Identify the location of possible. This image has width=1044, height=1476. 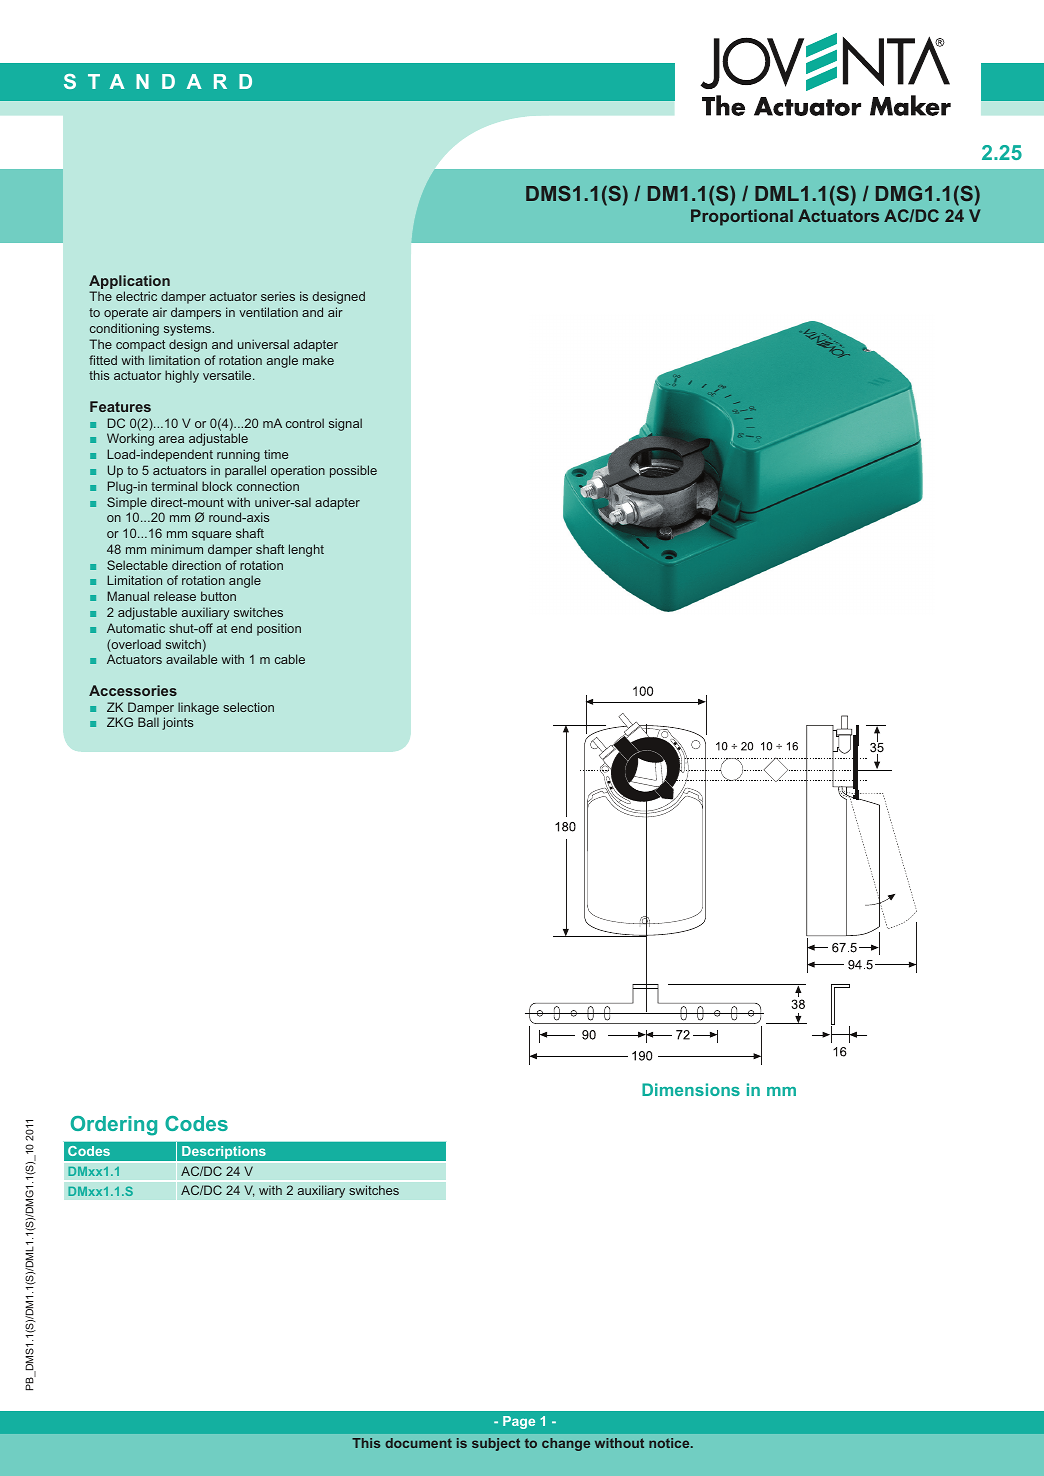
(353, 471).
